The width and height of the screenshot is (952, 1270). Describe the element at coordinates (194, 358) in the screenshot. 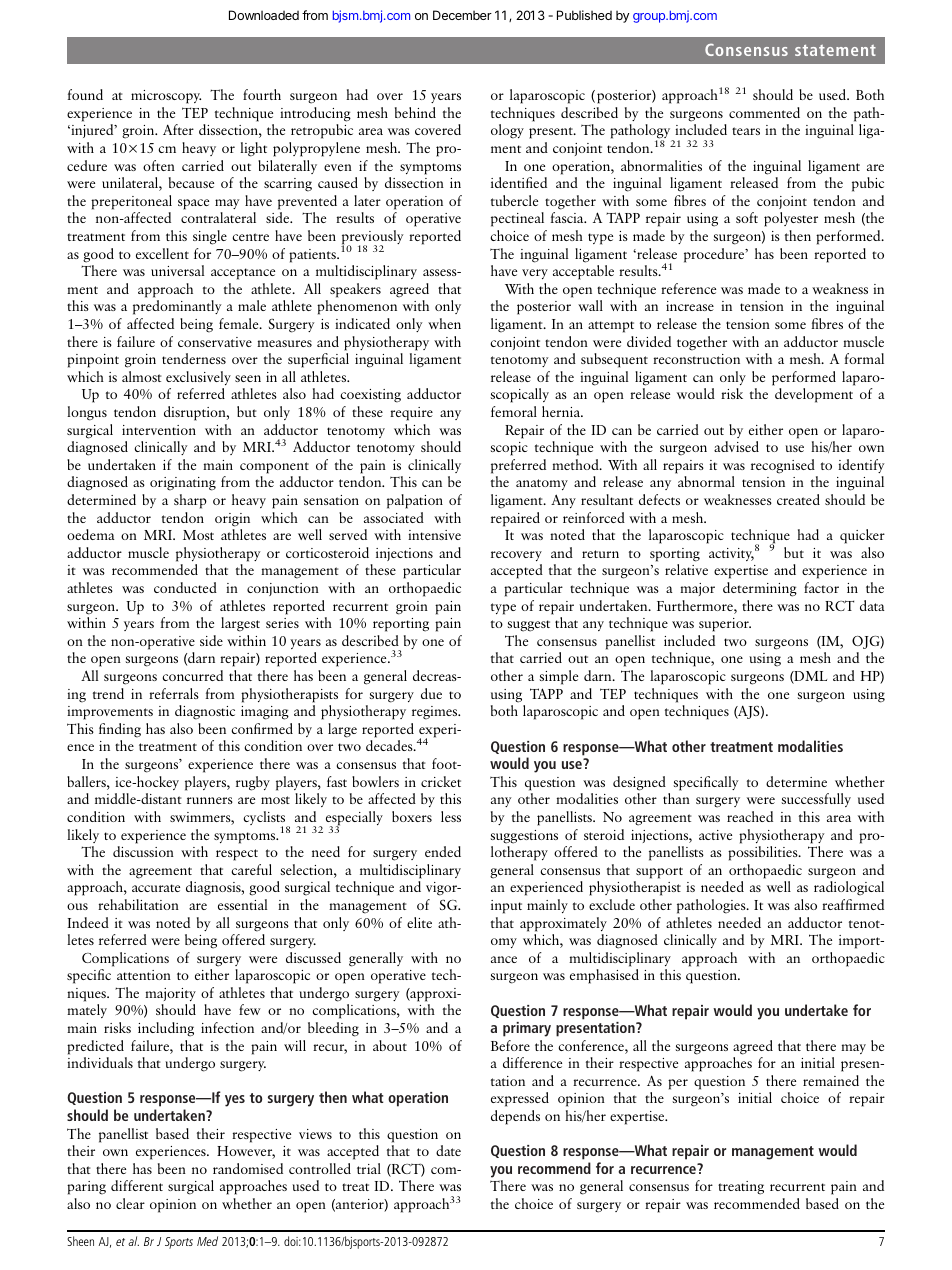

I see `tenderness` at that location.
